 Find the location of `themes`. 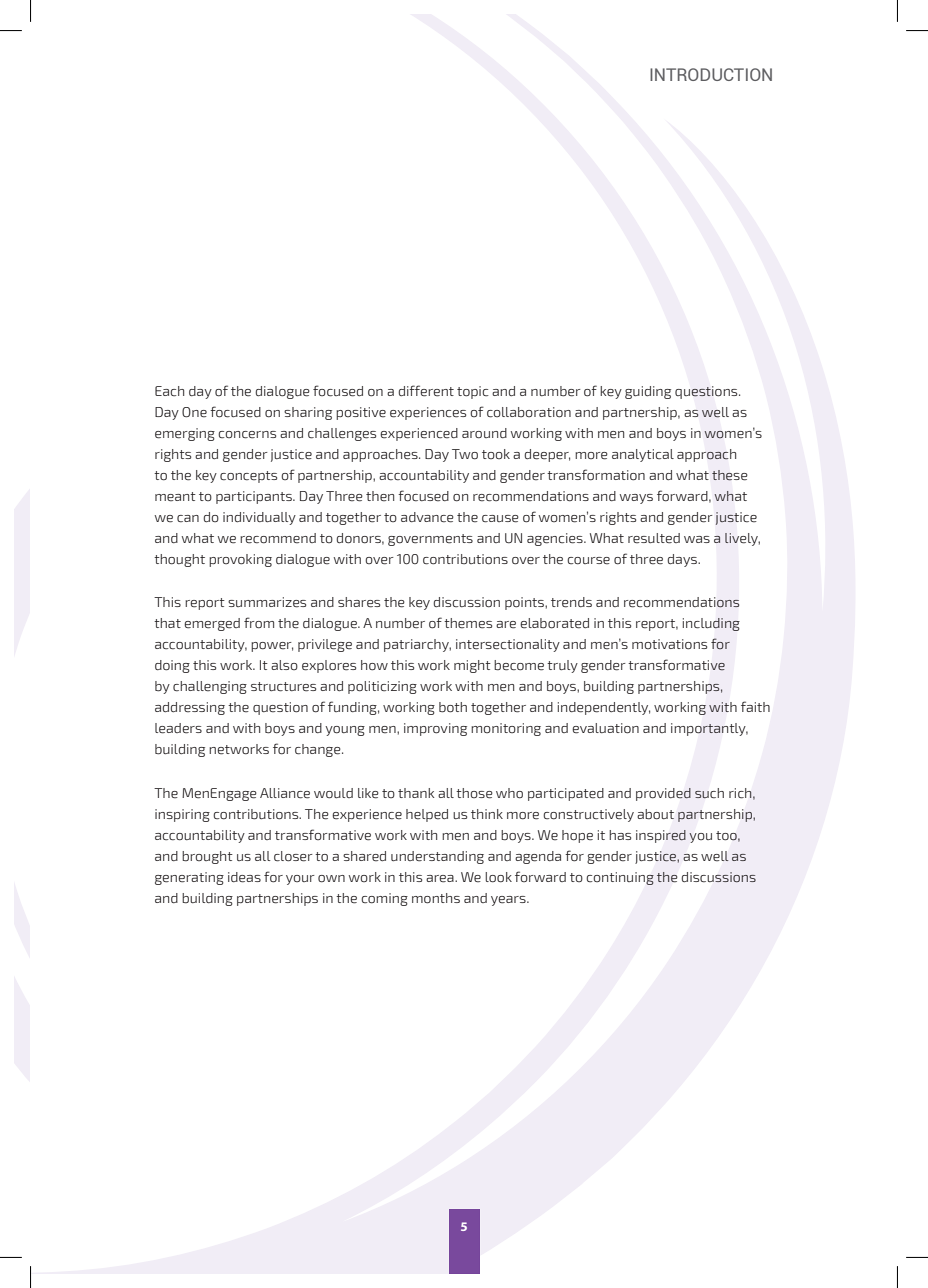

themes is located at coordinates (468, 623).
